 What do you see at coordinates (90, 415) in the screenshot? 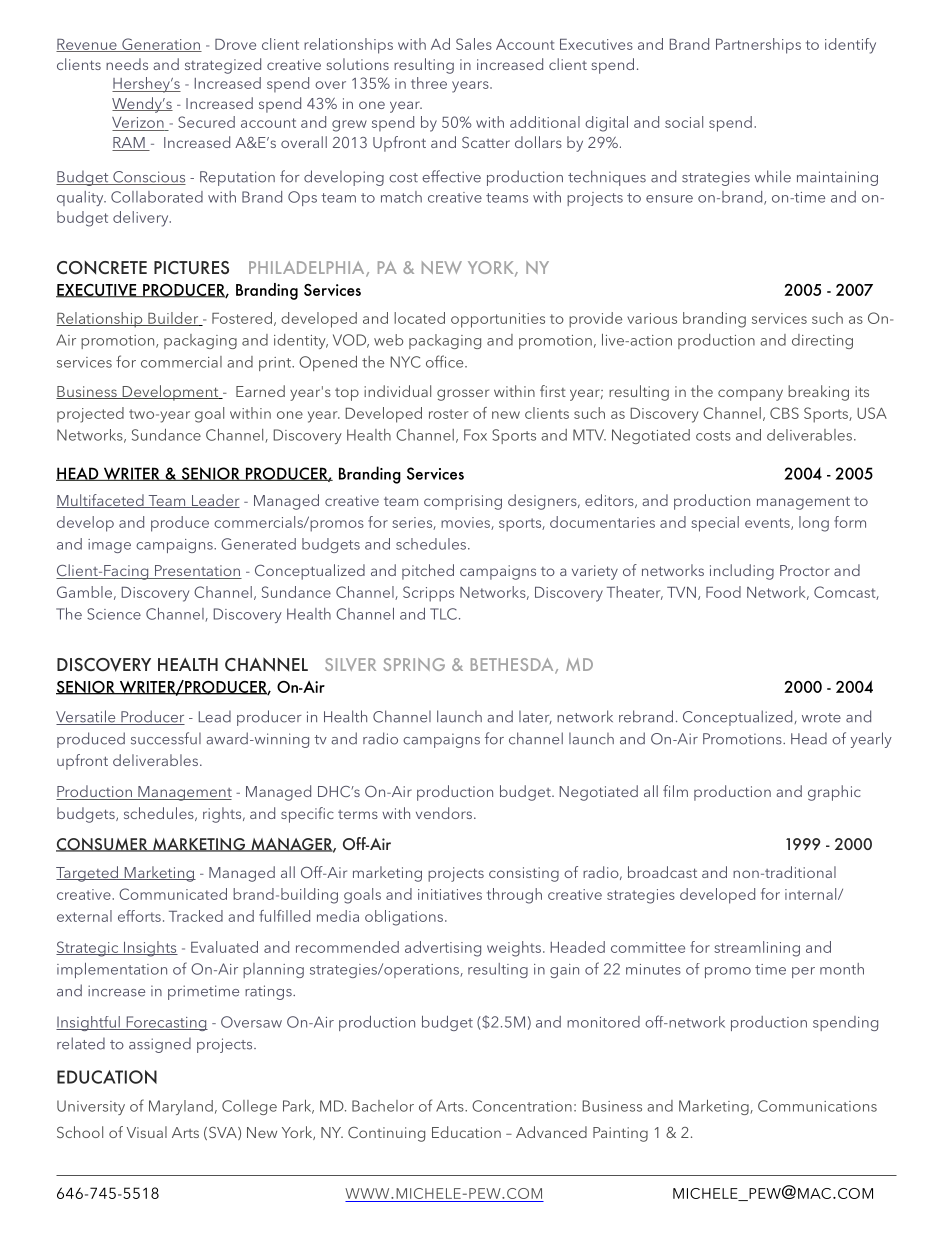
I see `projected` at bounding box center [90, 415].
